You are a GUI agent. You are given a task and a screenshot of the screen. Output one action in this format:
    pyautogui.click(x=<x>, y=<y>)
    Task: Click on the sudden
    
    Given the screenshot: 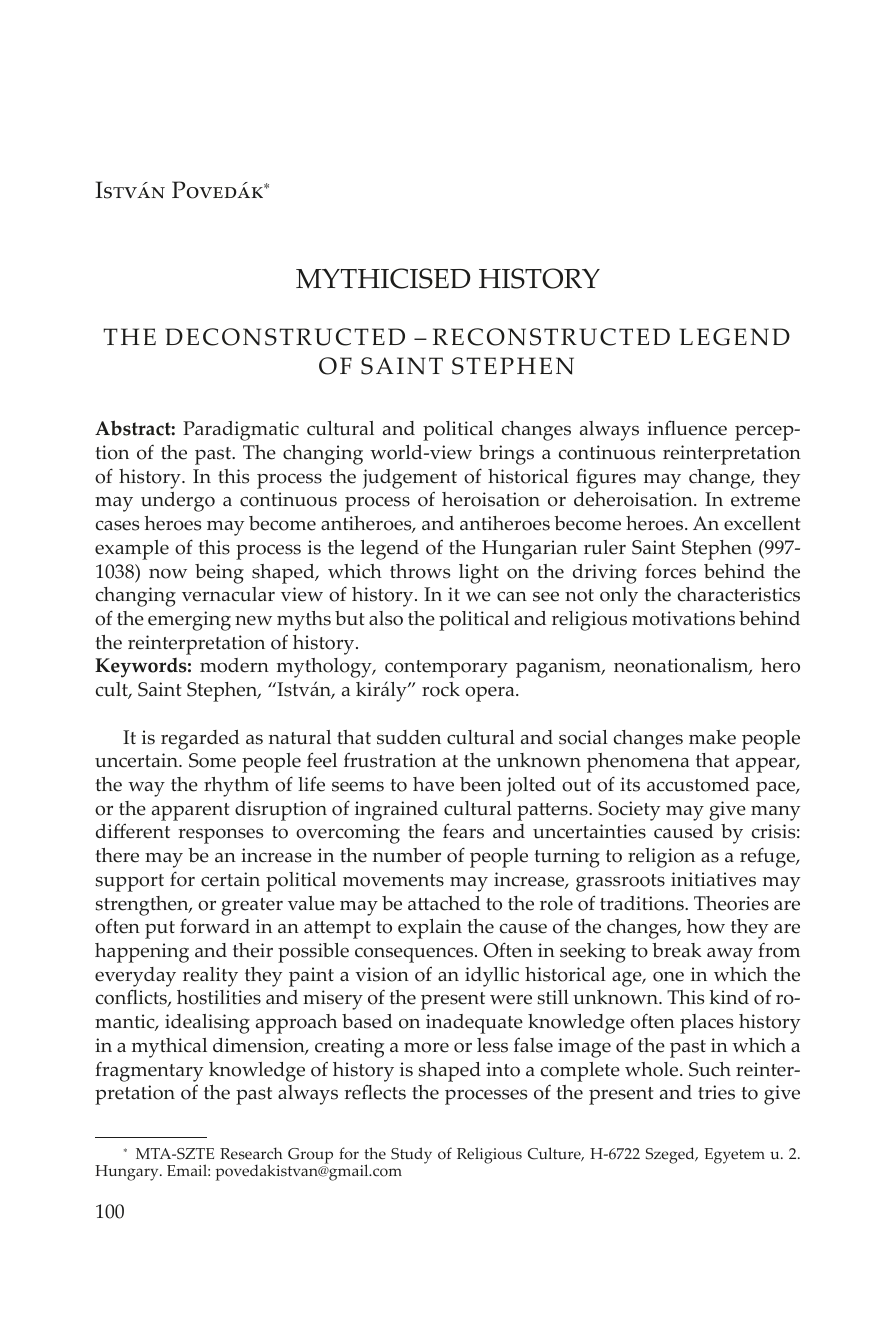 What is the action you would take?
    pyautogui.click(x=409, y=737)
